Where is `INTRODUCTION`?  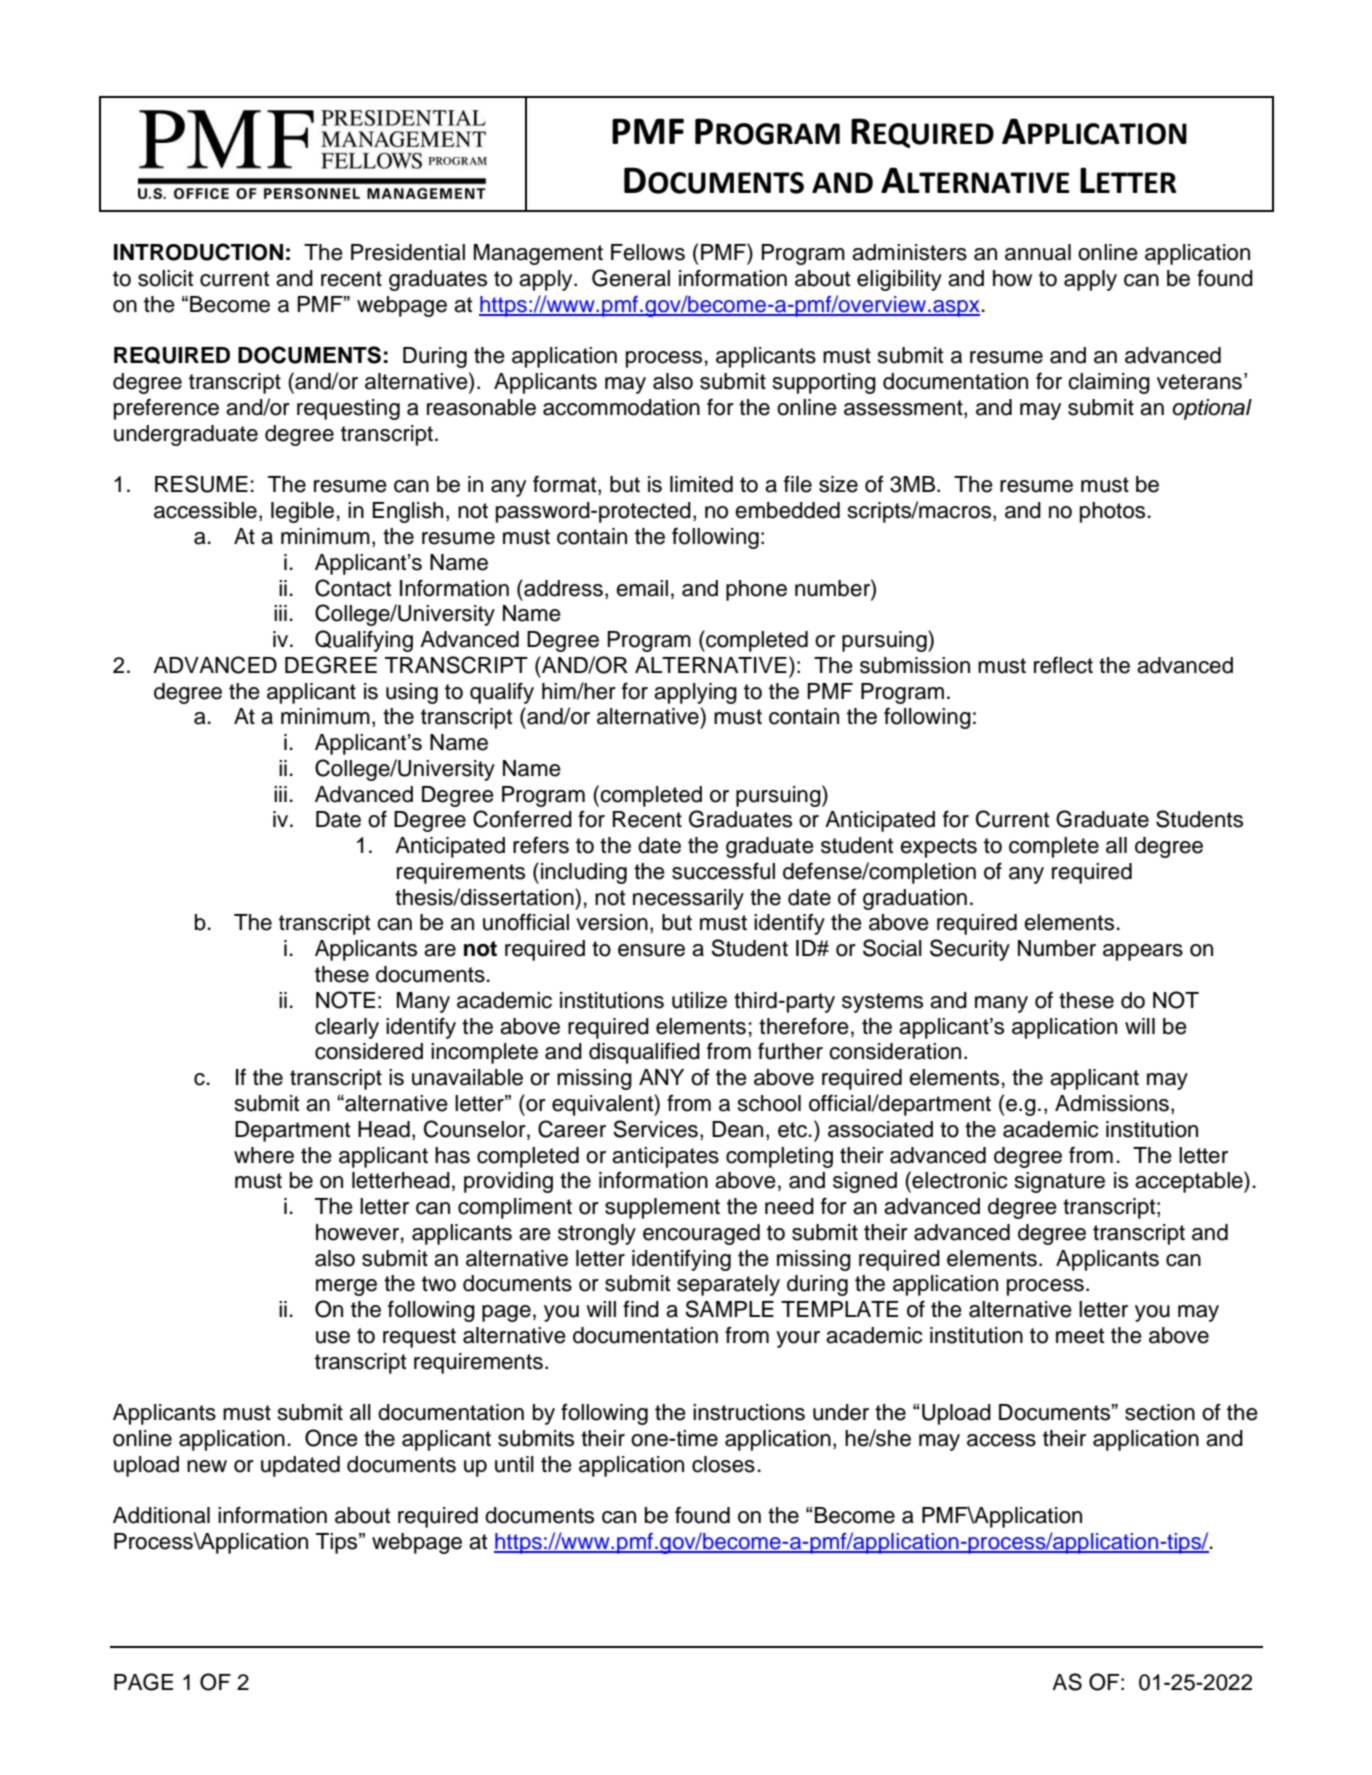
INTRODUCTION is located at coordinates (198, 252).
